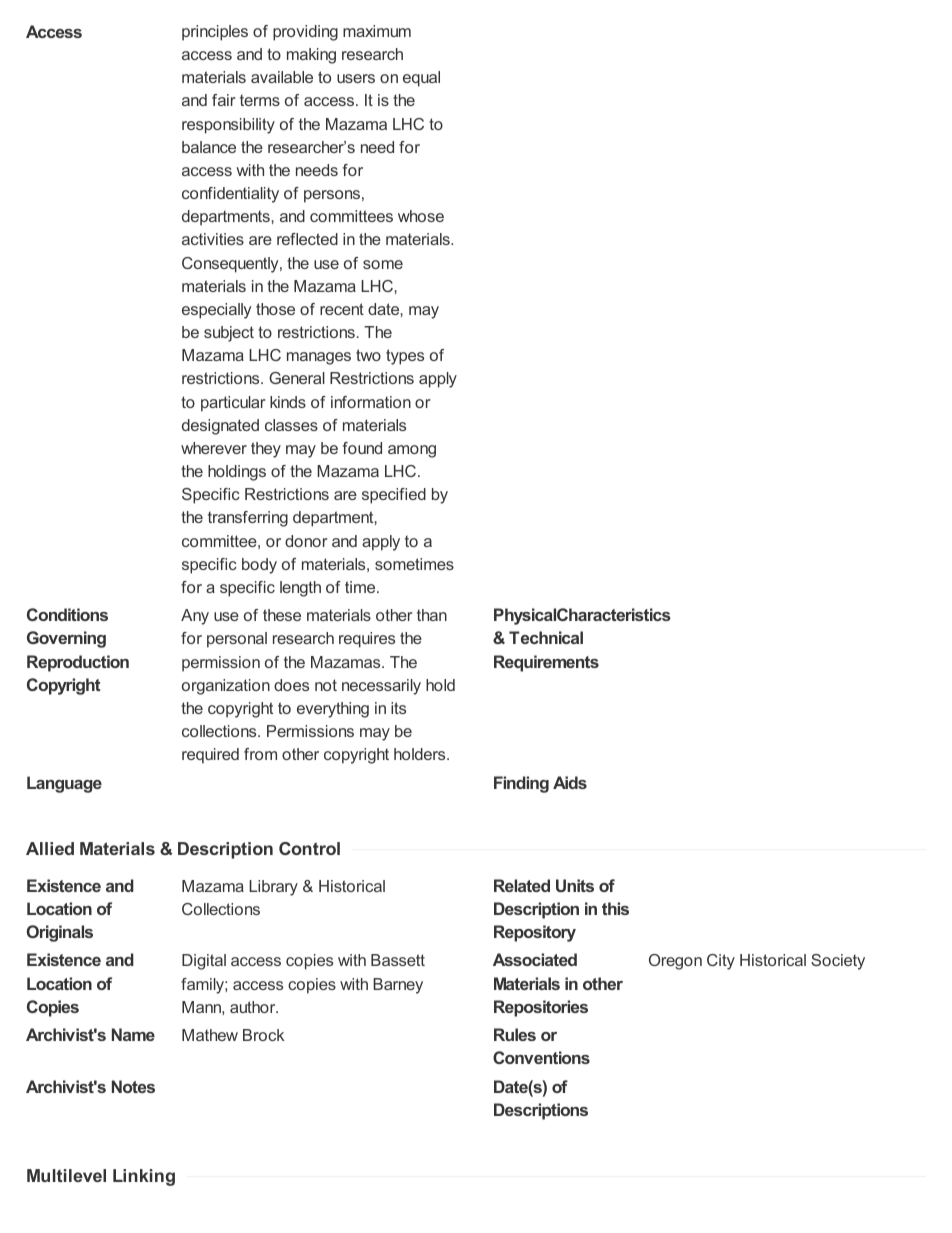 The image size is (952, 1233). I want to click on required, so click(210, 756).
